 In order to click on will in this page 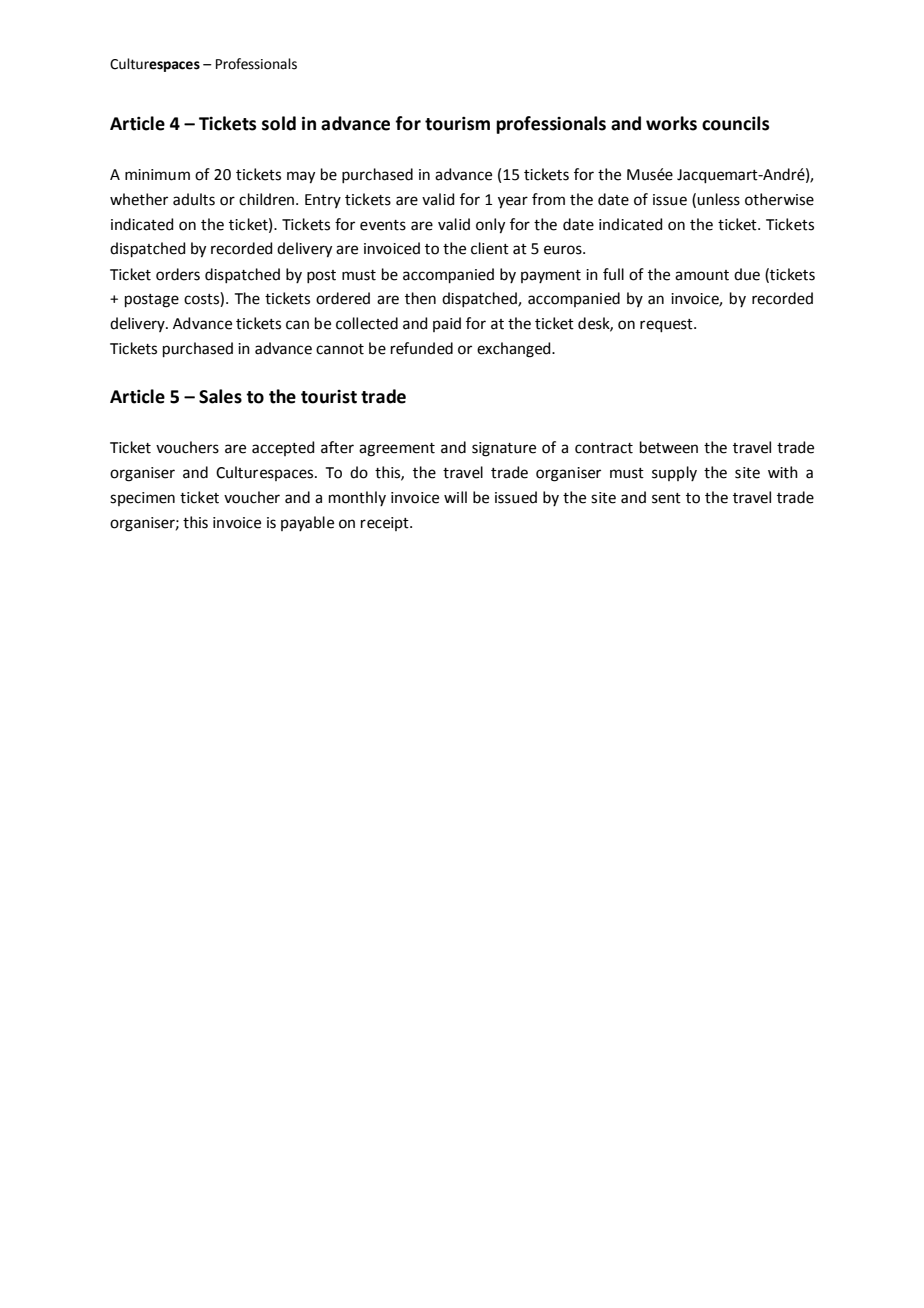, I will do `click(455, 497)`.
